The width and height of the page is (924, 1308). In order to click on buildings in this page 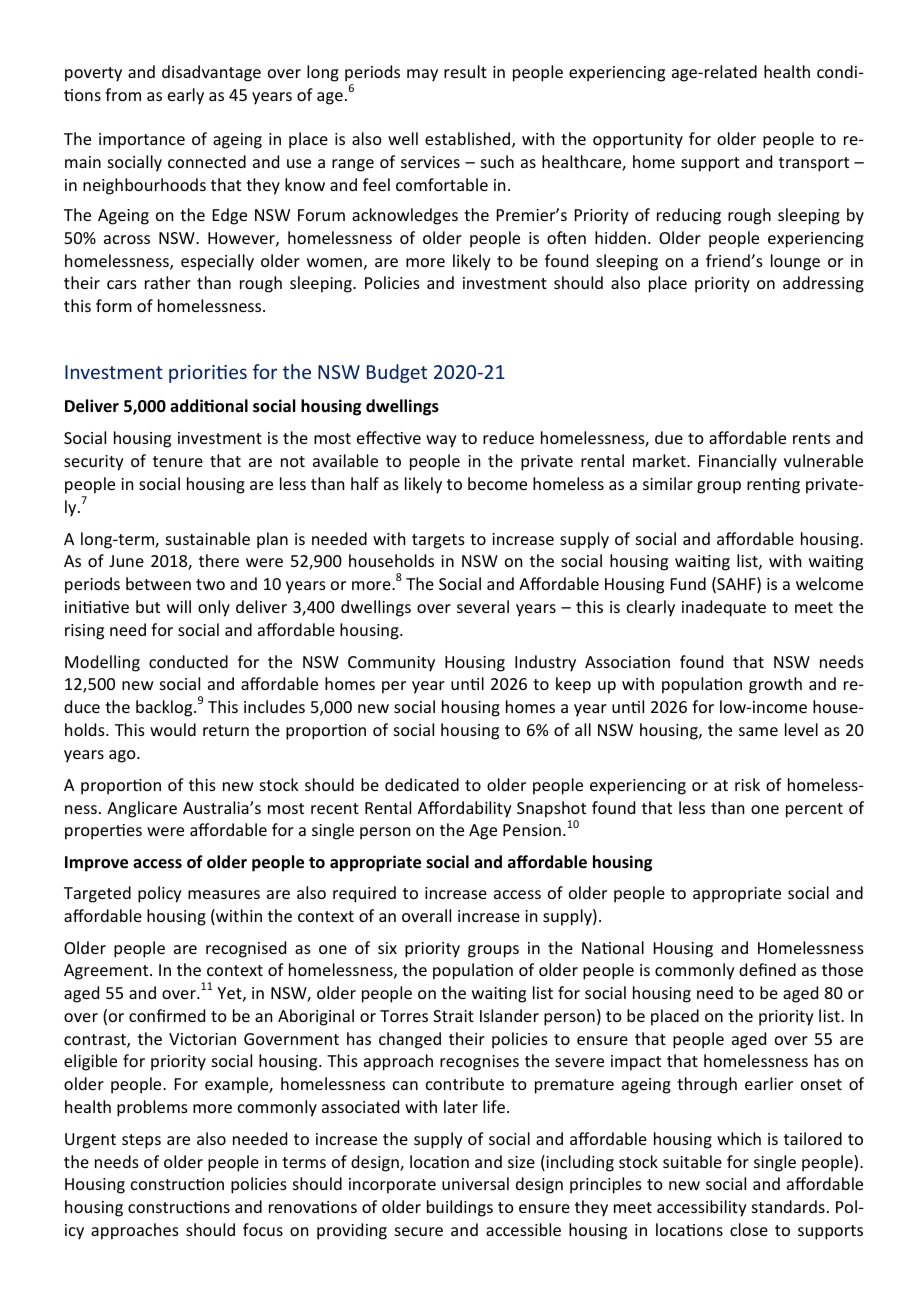, I will do `click(460, 1208)`.
